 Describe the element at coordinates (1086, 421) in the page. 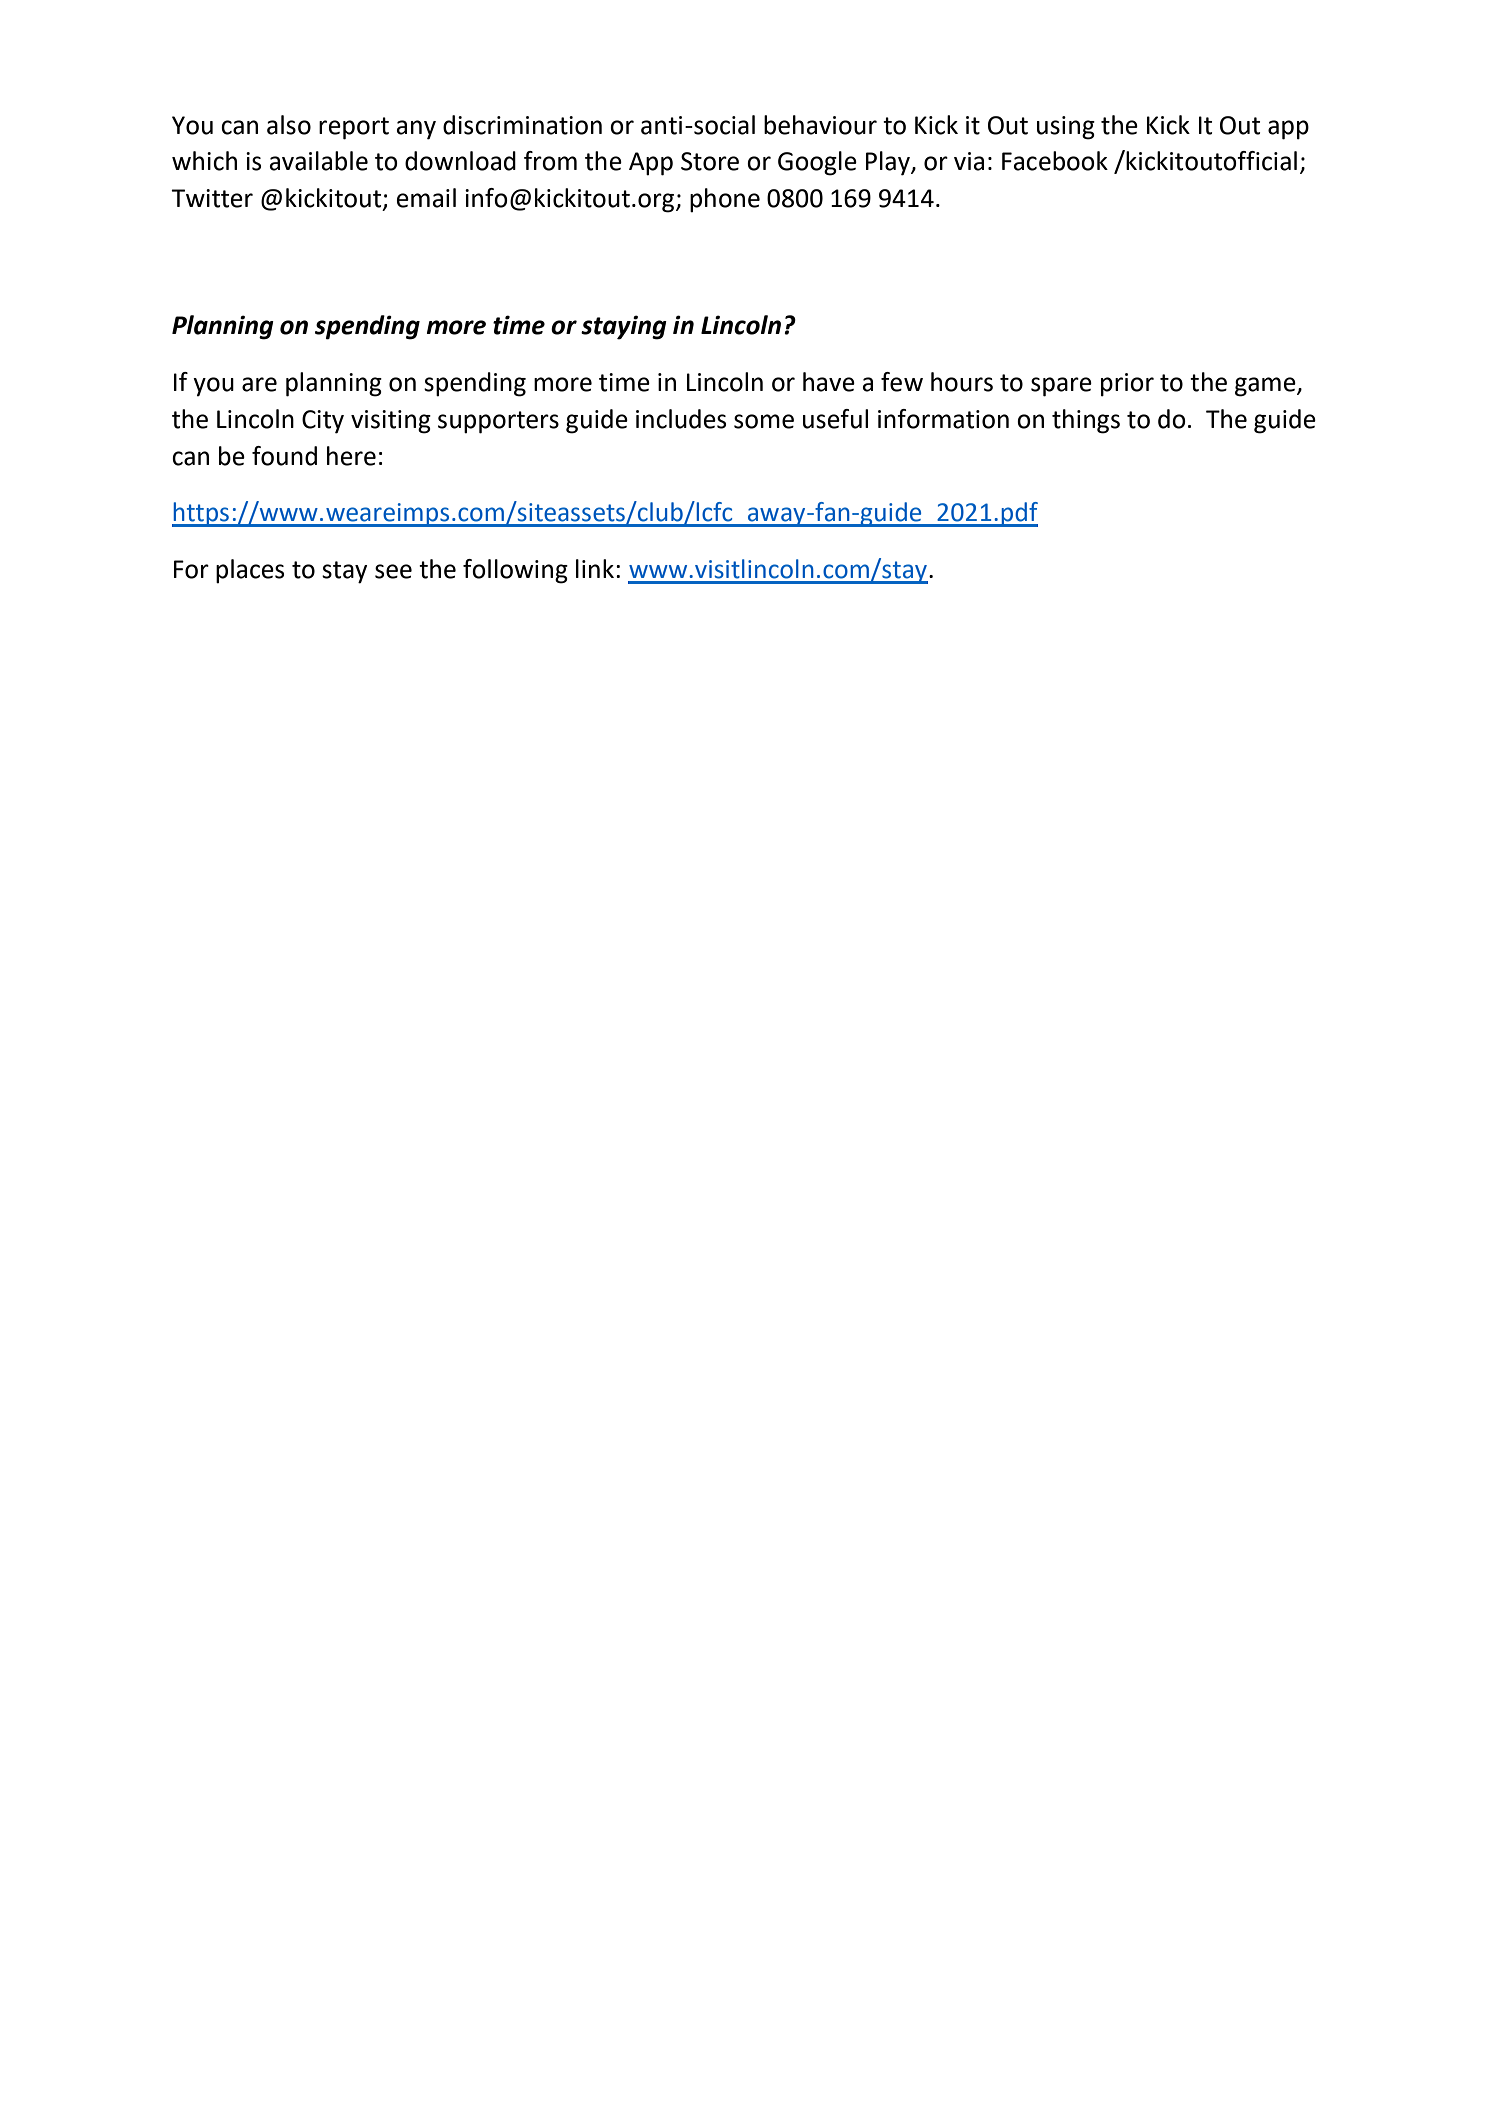

I see `things` at that location.
